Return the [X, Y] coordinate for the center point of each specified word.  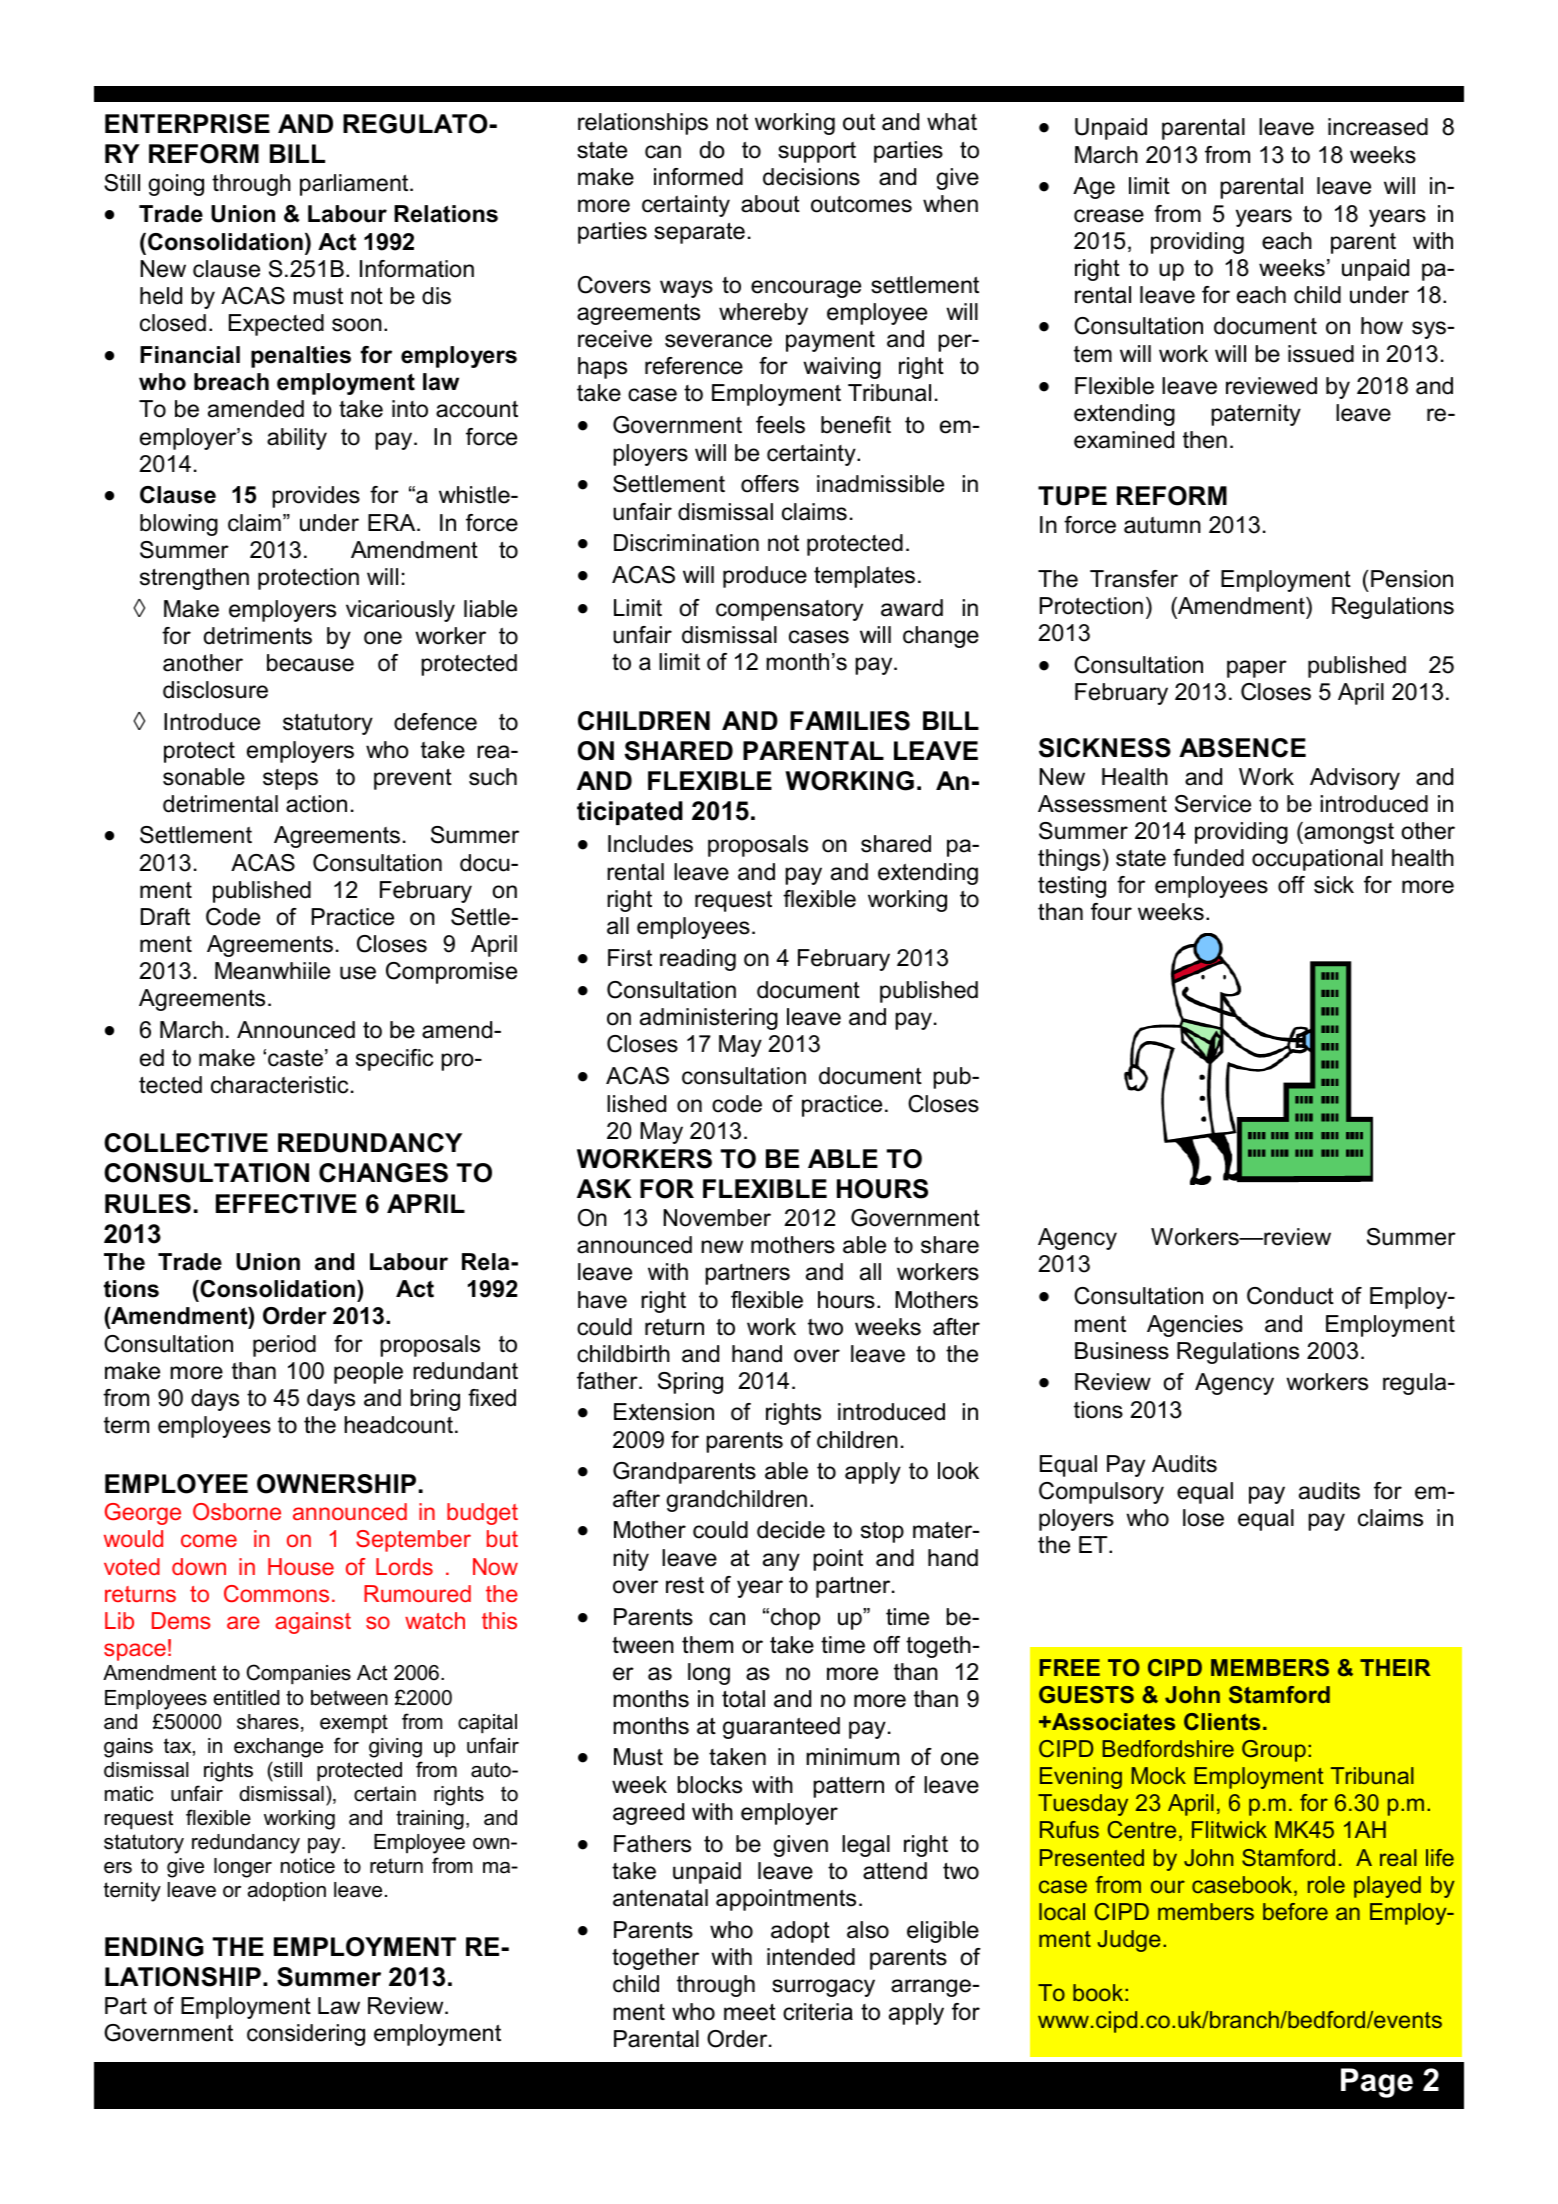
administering [709, 1019]
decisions [811, 177]
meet [750, 2012]
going [176, 185]
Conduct [1290, 1296]
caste [295, 1058]
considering [306, 2035]
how [1382, 326]
